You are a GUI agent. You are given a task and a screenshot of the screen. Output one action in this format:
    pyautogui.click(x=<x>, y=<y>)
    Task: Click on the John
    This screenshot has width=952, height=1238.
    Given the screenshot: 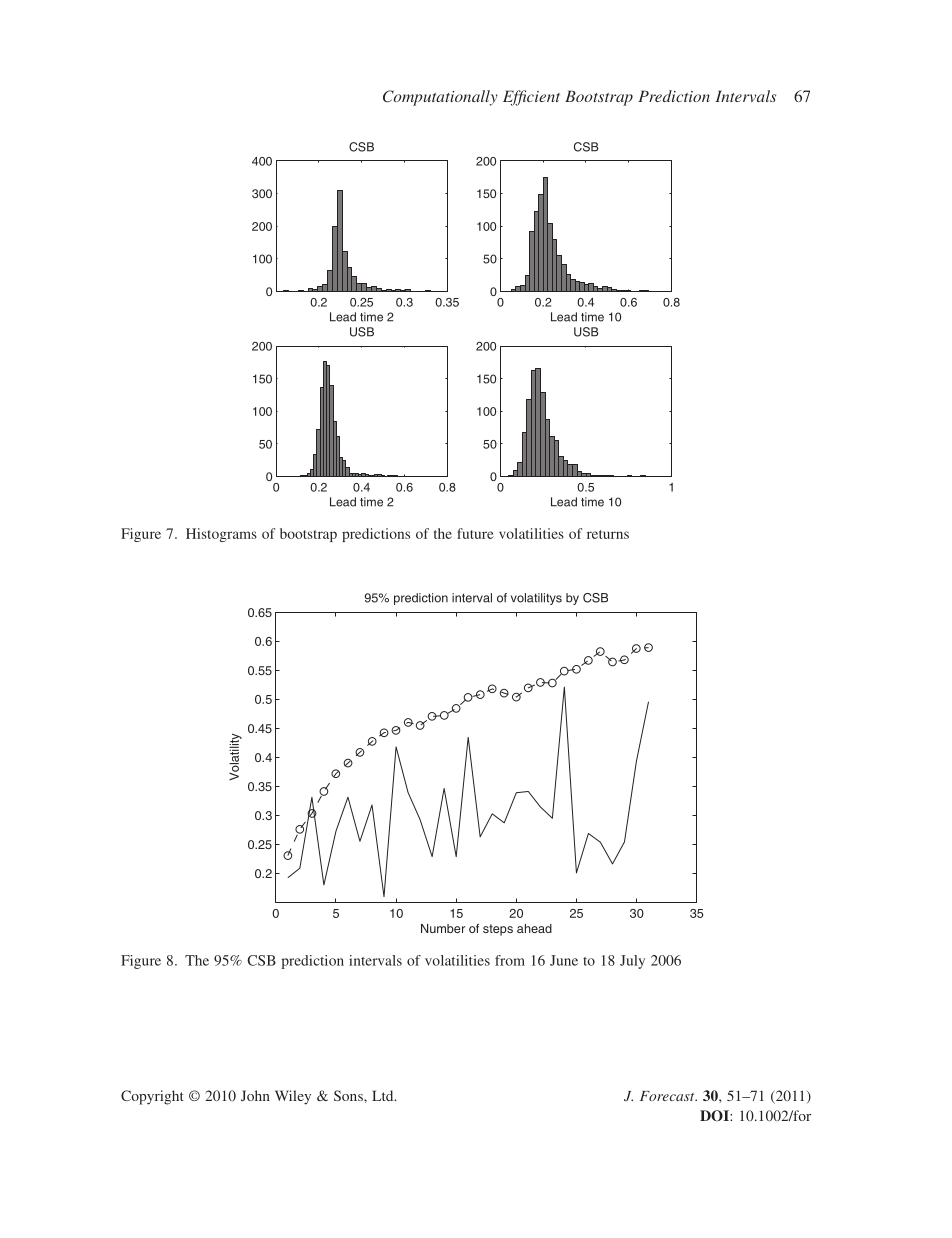 What is the action you would take?
    pyautogui.click(x=255, y=1095)
